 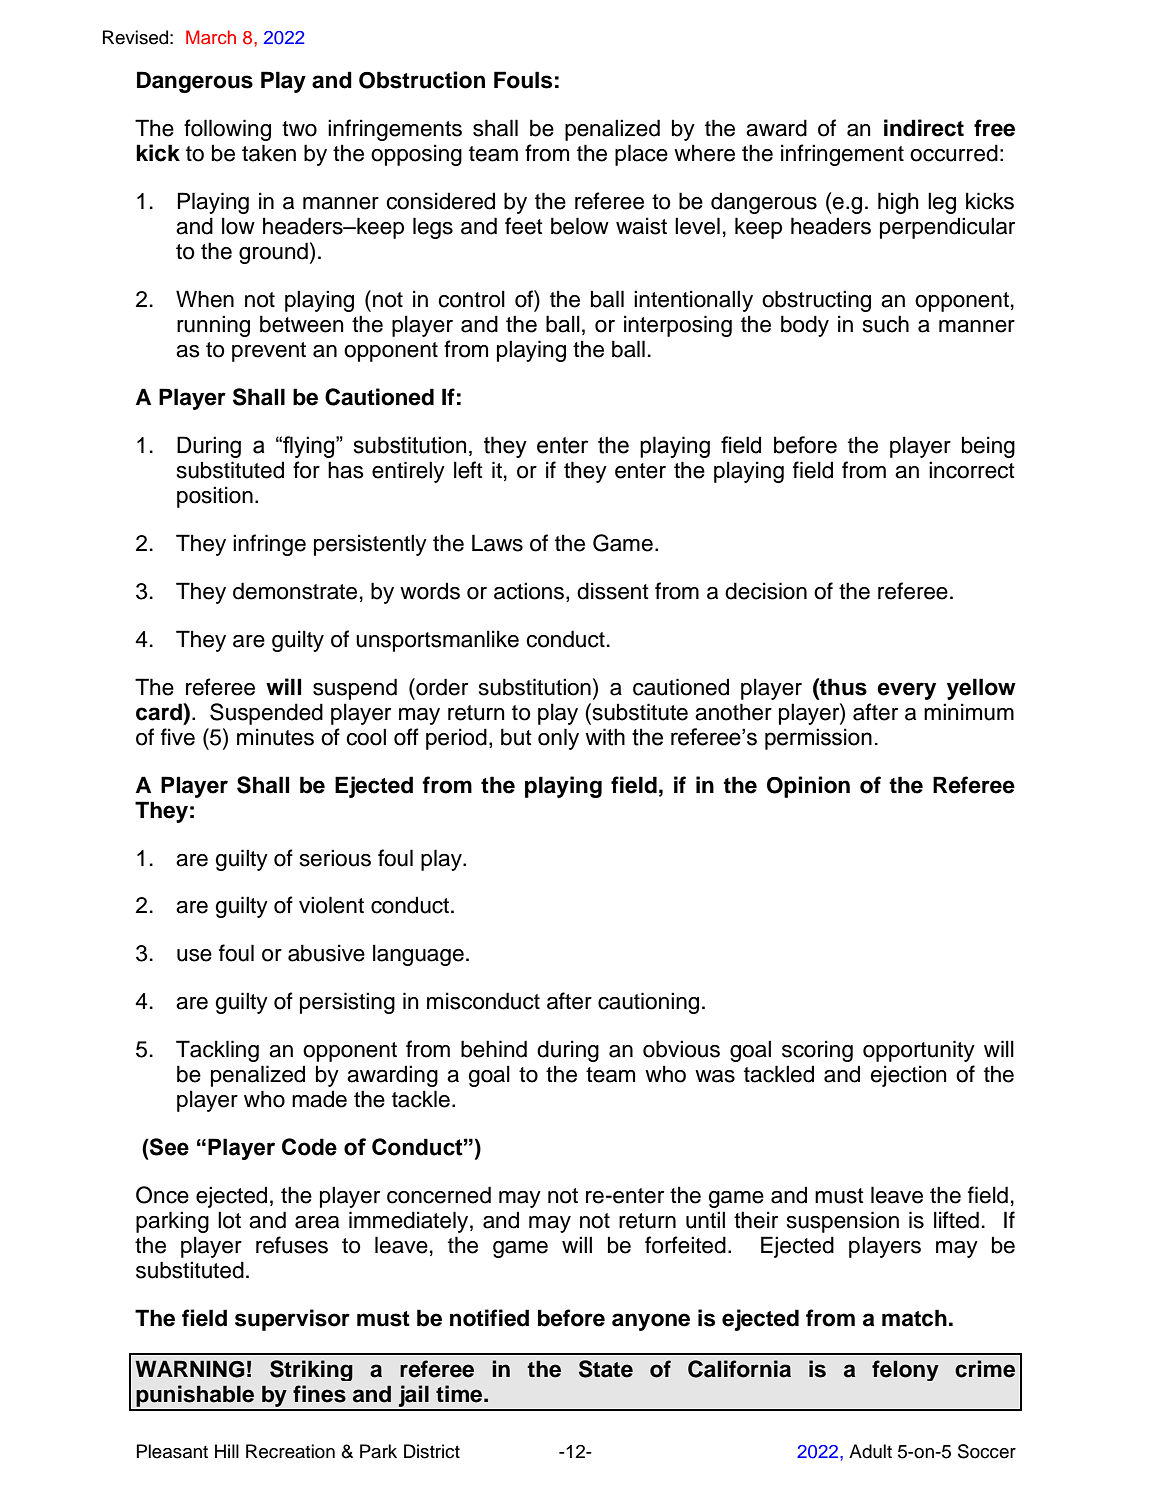 What do you see at coordinates (227, 130) in the page?
I see `following` at bounding box center [227, 130].
